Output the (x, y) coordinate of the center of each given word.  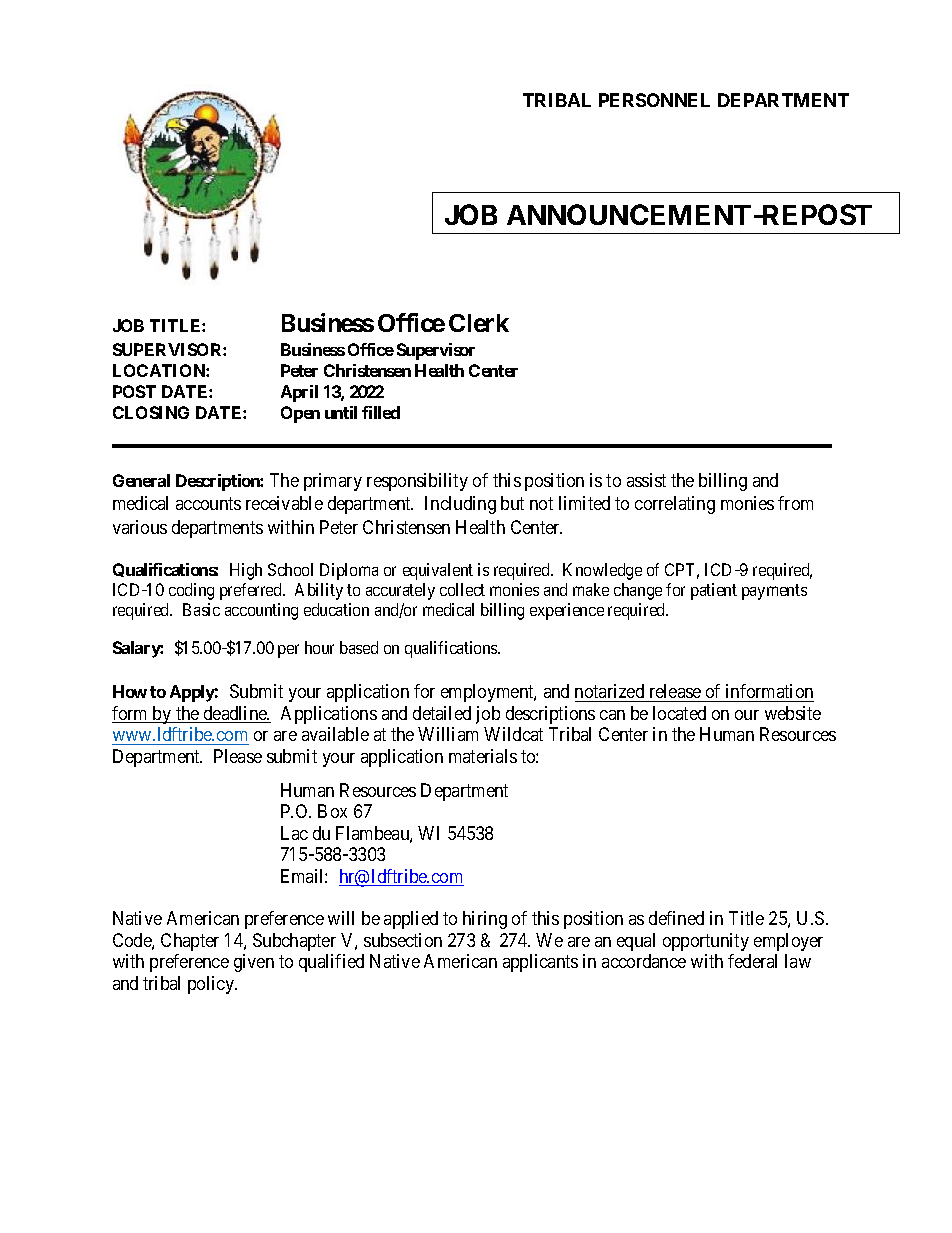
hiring (485, 920)
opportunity (706, 942)
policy (212, 985)
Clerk (479, 323)
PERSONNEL (654, 100)
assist (646, 480)
